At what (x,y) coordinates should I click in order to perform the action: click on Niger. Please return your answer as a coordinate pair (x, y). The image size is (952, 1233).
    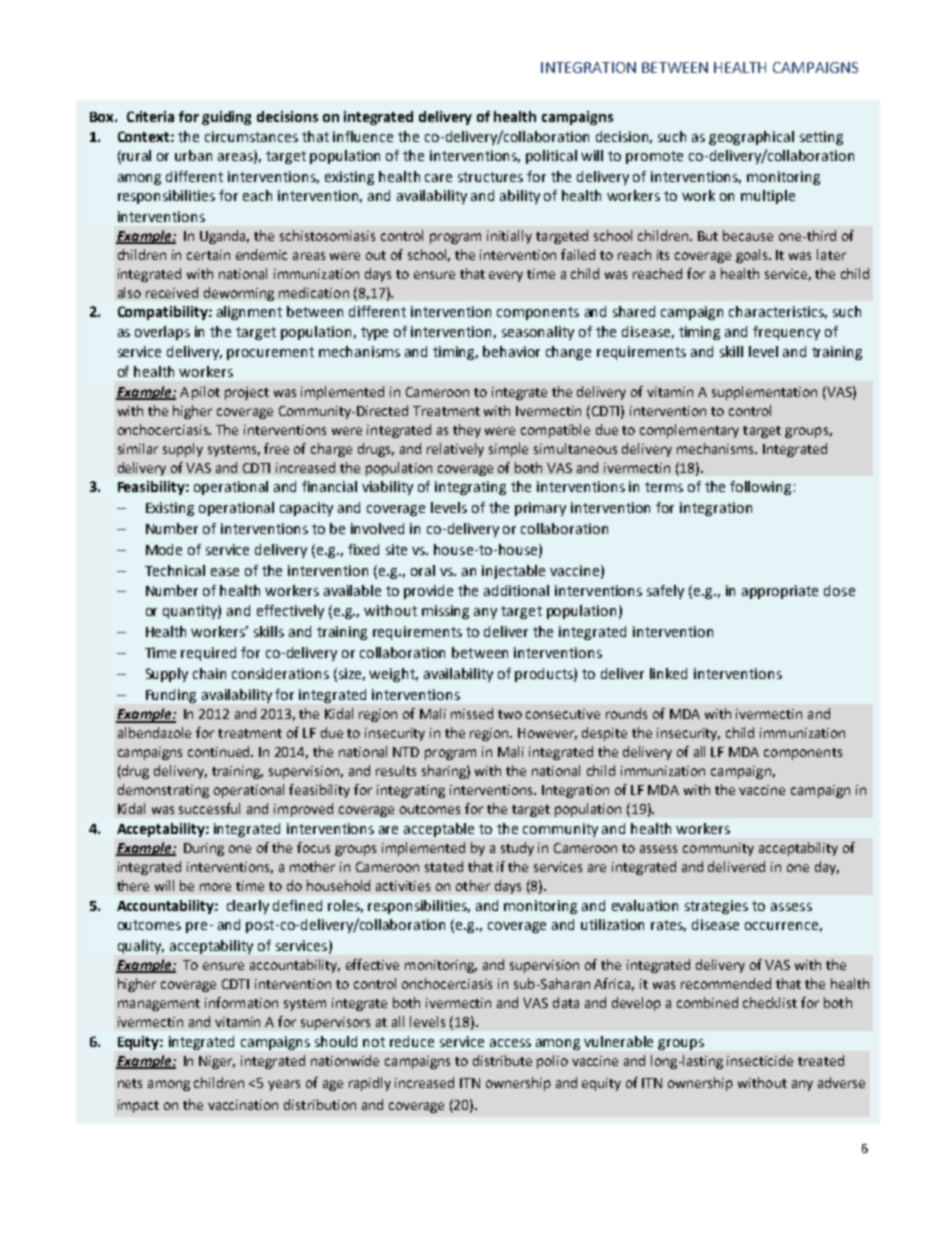
    Looking at the image, I should click on (217, 1062).
